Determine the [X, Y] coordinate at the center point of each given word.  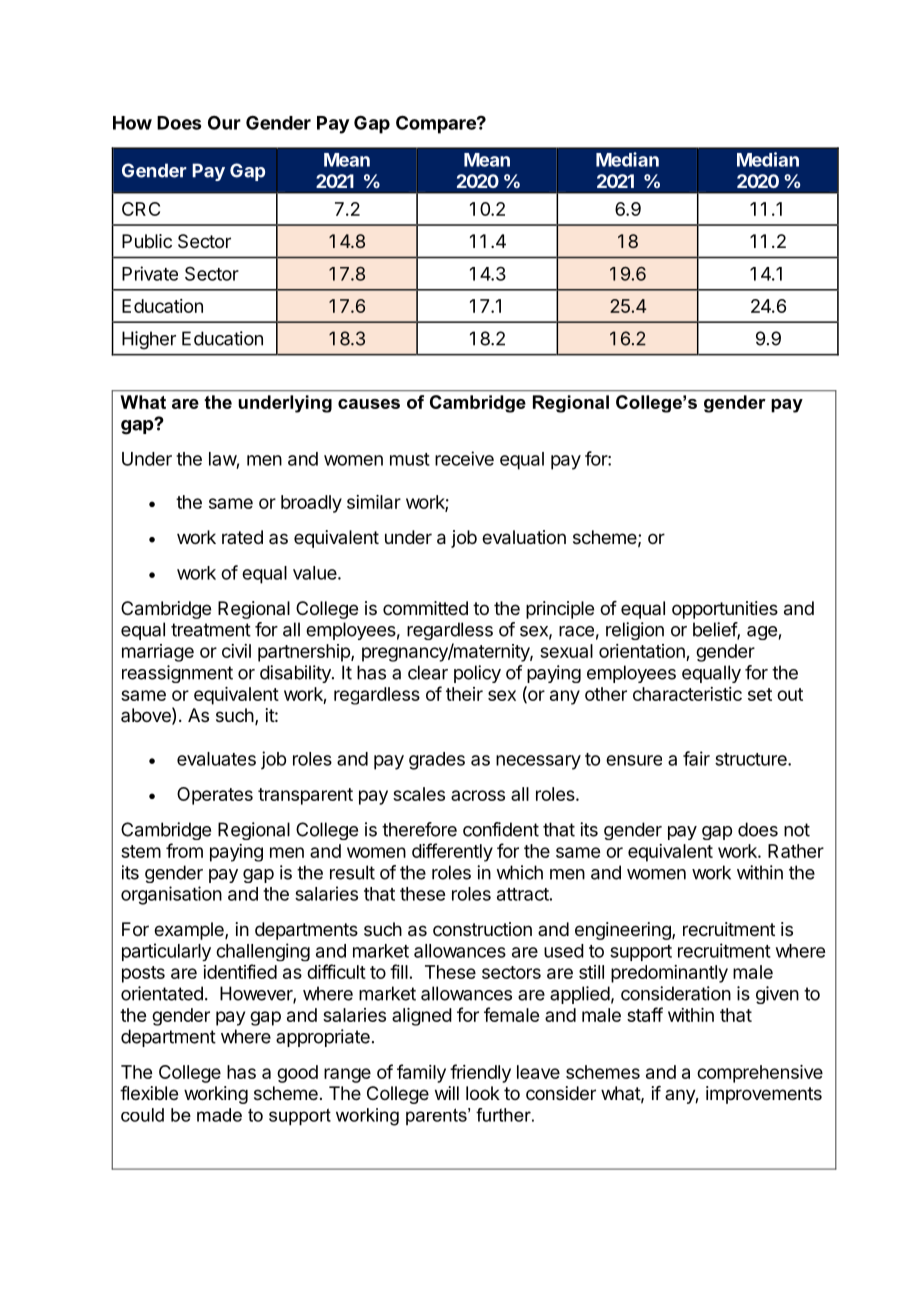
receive [464, 458]
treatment [211, 630]
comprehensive [760, 1074]
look [483, 1093]
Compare [437, 124]
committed [425, 608]
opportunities [725, 610]
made [219, 1115]
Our [224, 123]
